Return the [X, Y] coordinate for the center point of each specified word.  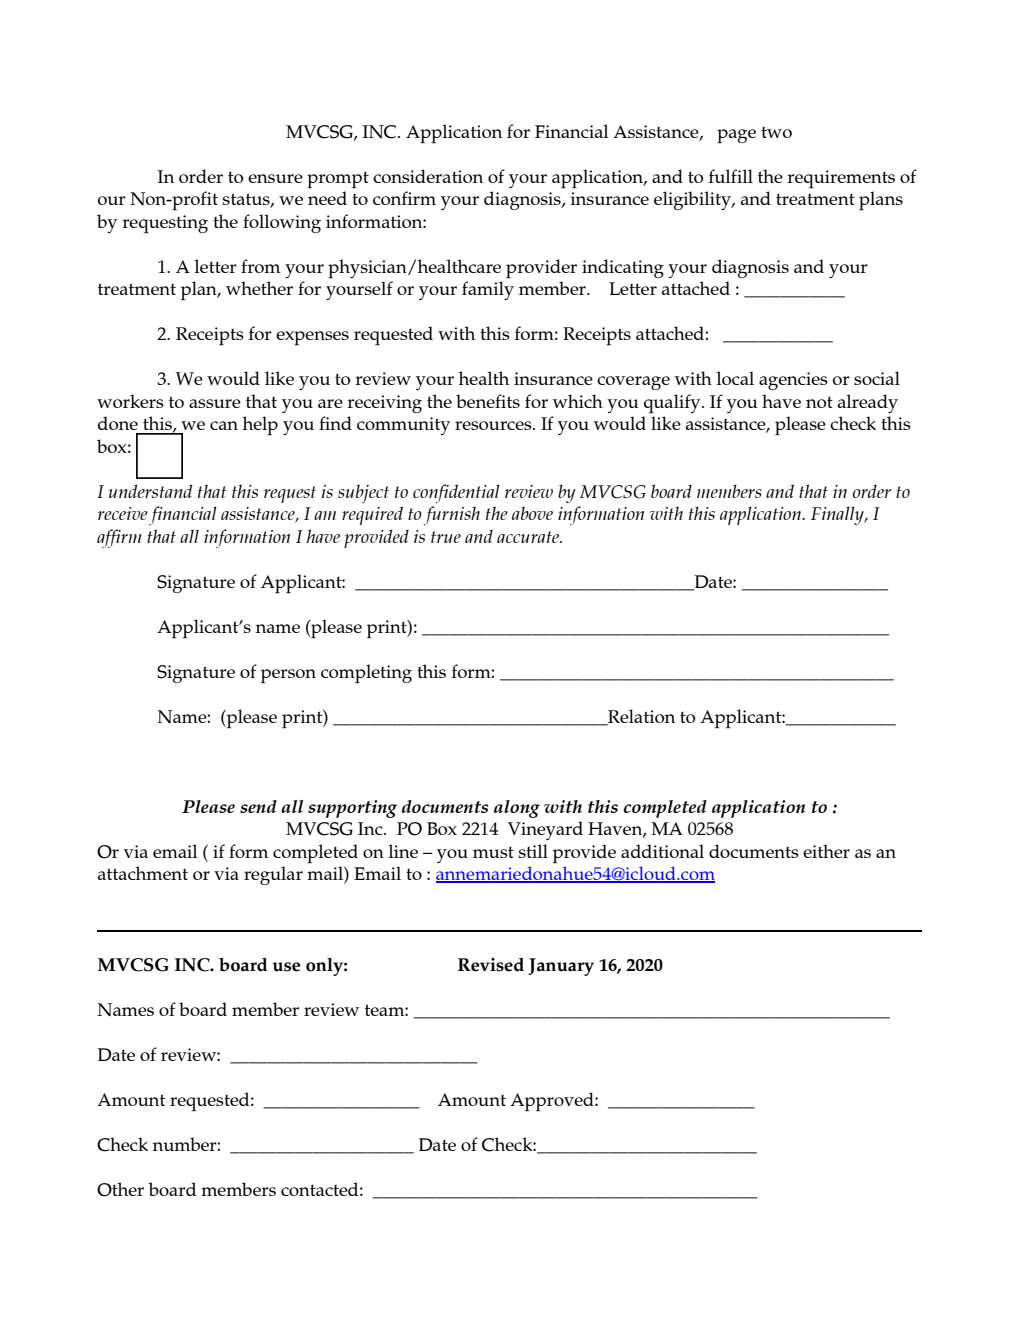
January [561, 967]
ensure [275, 178]
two [776, 132]
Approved [553, 1101]
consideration [428, 176]
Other [120, 1189]
